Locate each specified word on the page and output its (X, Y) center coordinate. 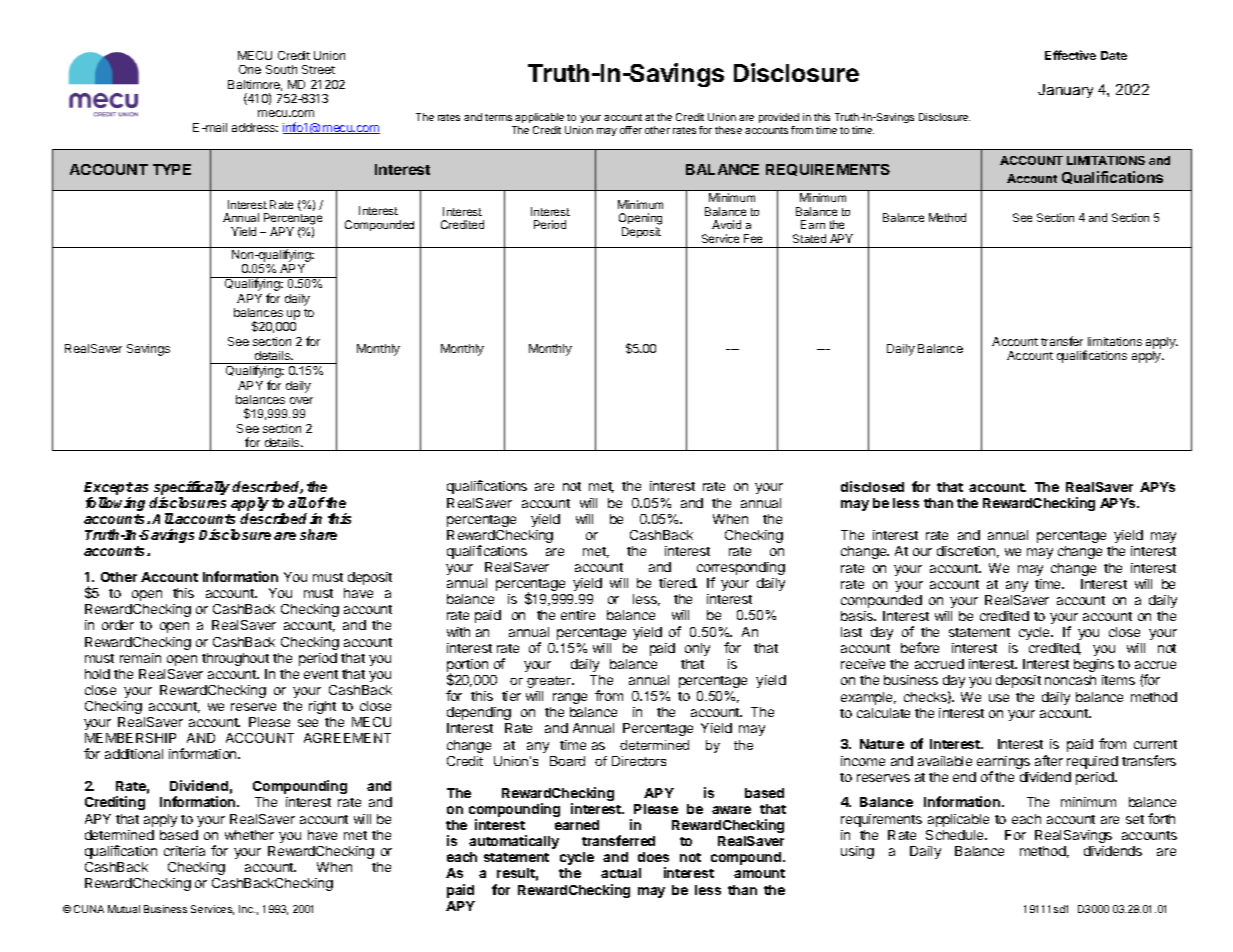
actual (621, 873)
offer (631, 130)
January (1065, 91)
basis (858, 616)
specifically (193, 489)
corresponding (741, 570)
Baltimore (255, 85)
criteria (184, 851)
